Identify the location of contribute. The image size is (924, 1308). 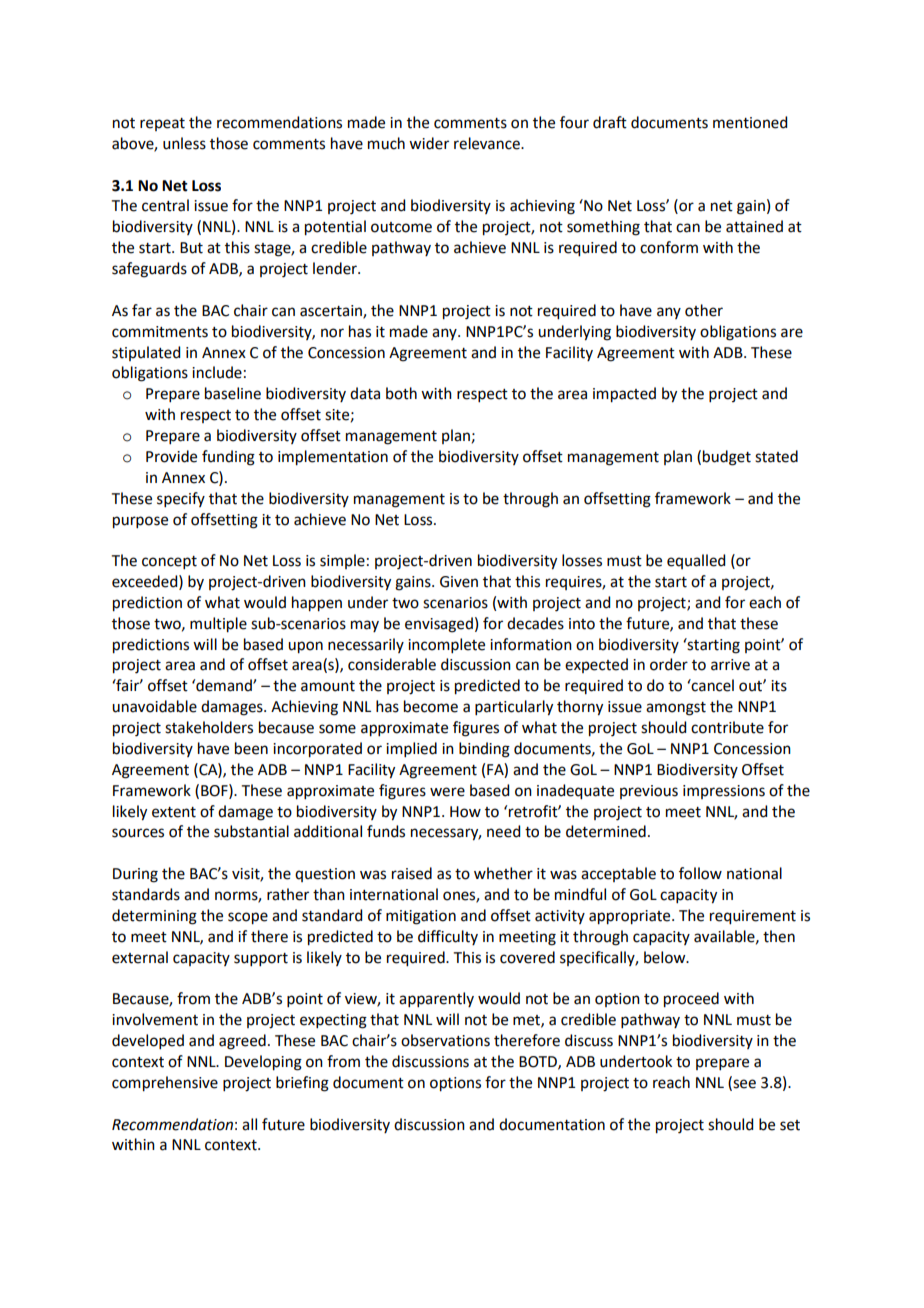
(727, 727).
